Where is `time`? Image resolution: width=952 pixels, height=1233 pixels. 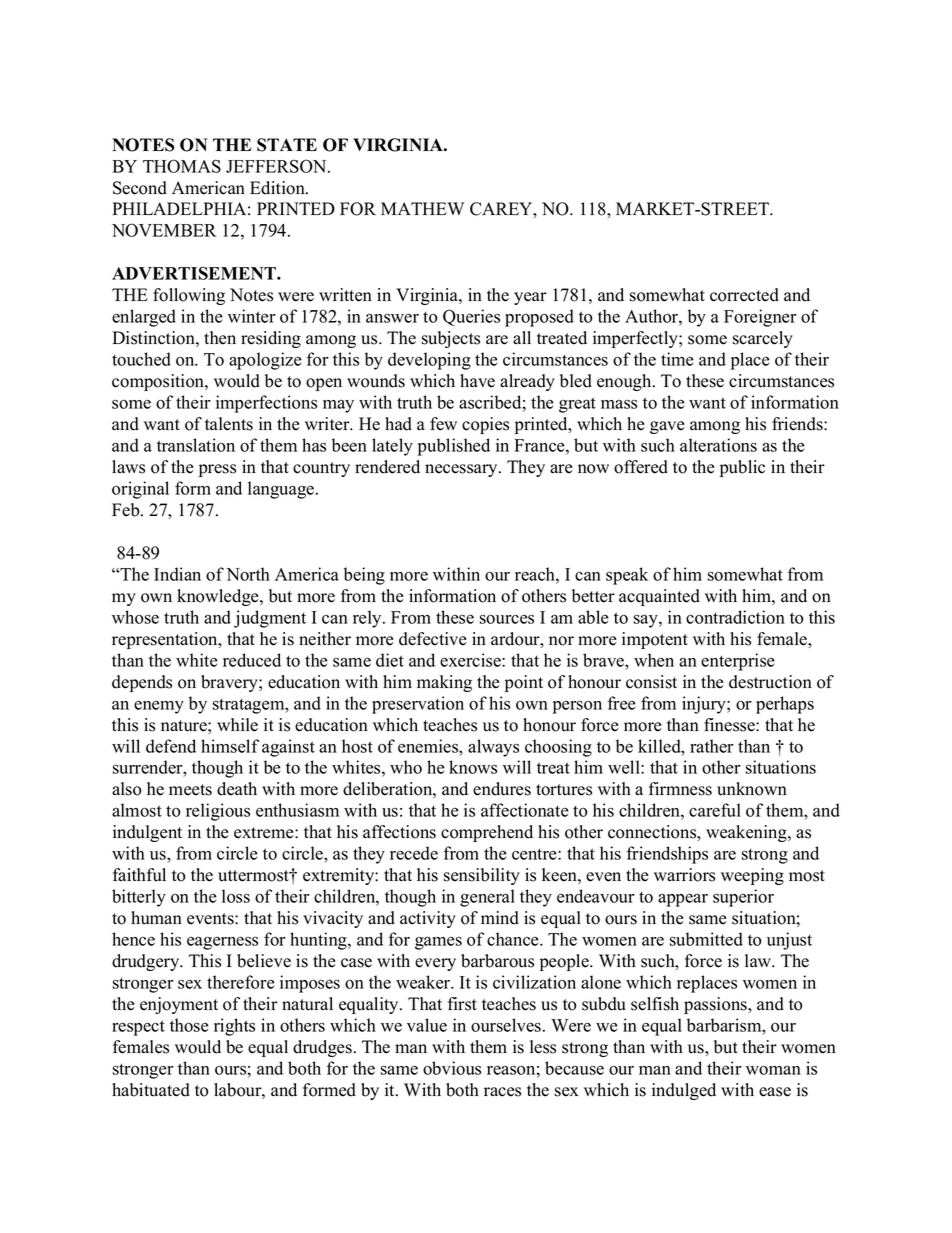 time is located at coordinates (677, 359).
